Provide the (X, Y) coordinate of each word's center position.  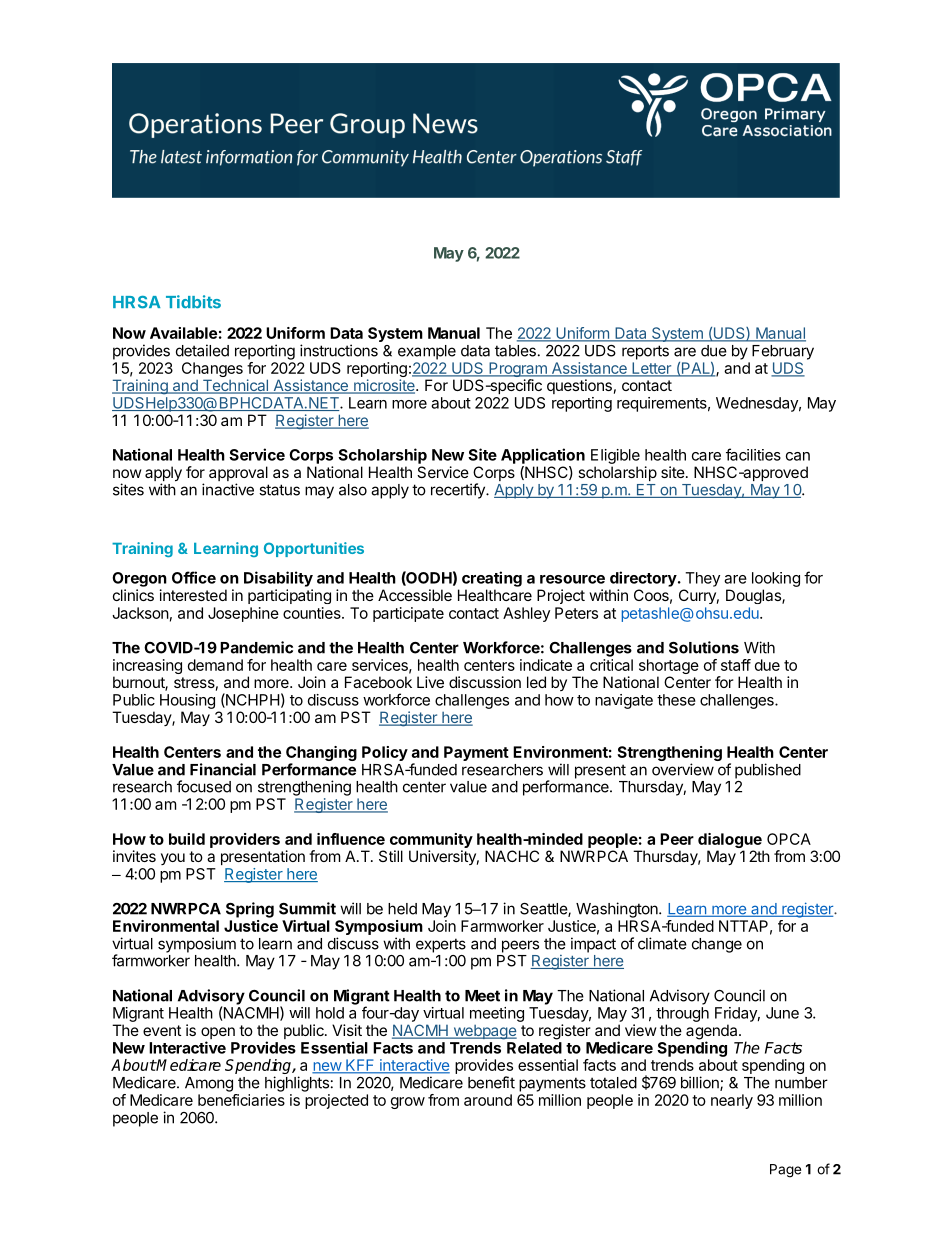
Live (430, 682)
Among (209, 1084)
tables (515, 351)
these (676, 700)
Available (183, 333)
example (427, 352)
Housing (187, 701)
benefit (491, 1082)
